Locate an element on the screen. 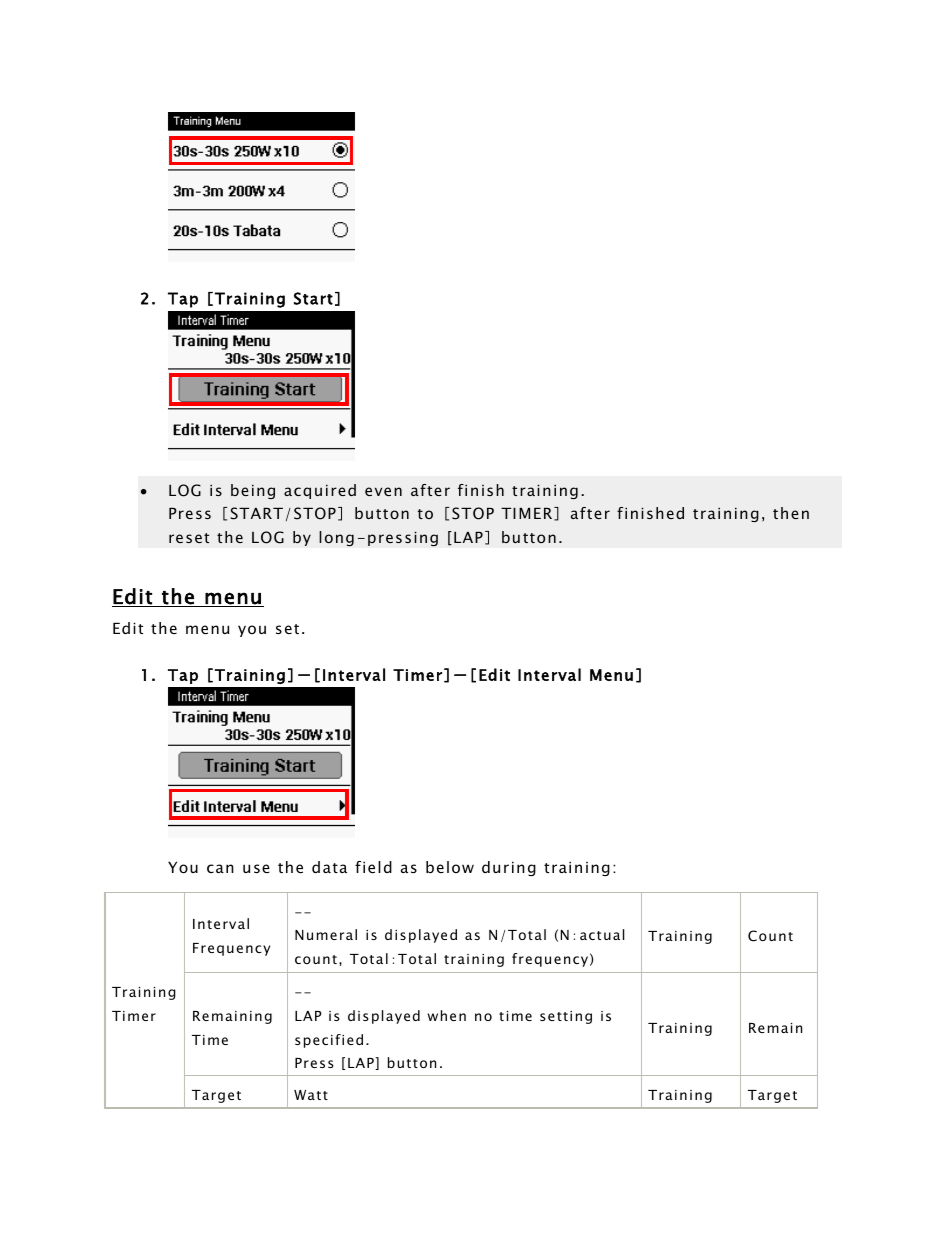 This screenshot has width=952, height=1233. use is located at coordinates (256, 868).
